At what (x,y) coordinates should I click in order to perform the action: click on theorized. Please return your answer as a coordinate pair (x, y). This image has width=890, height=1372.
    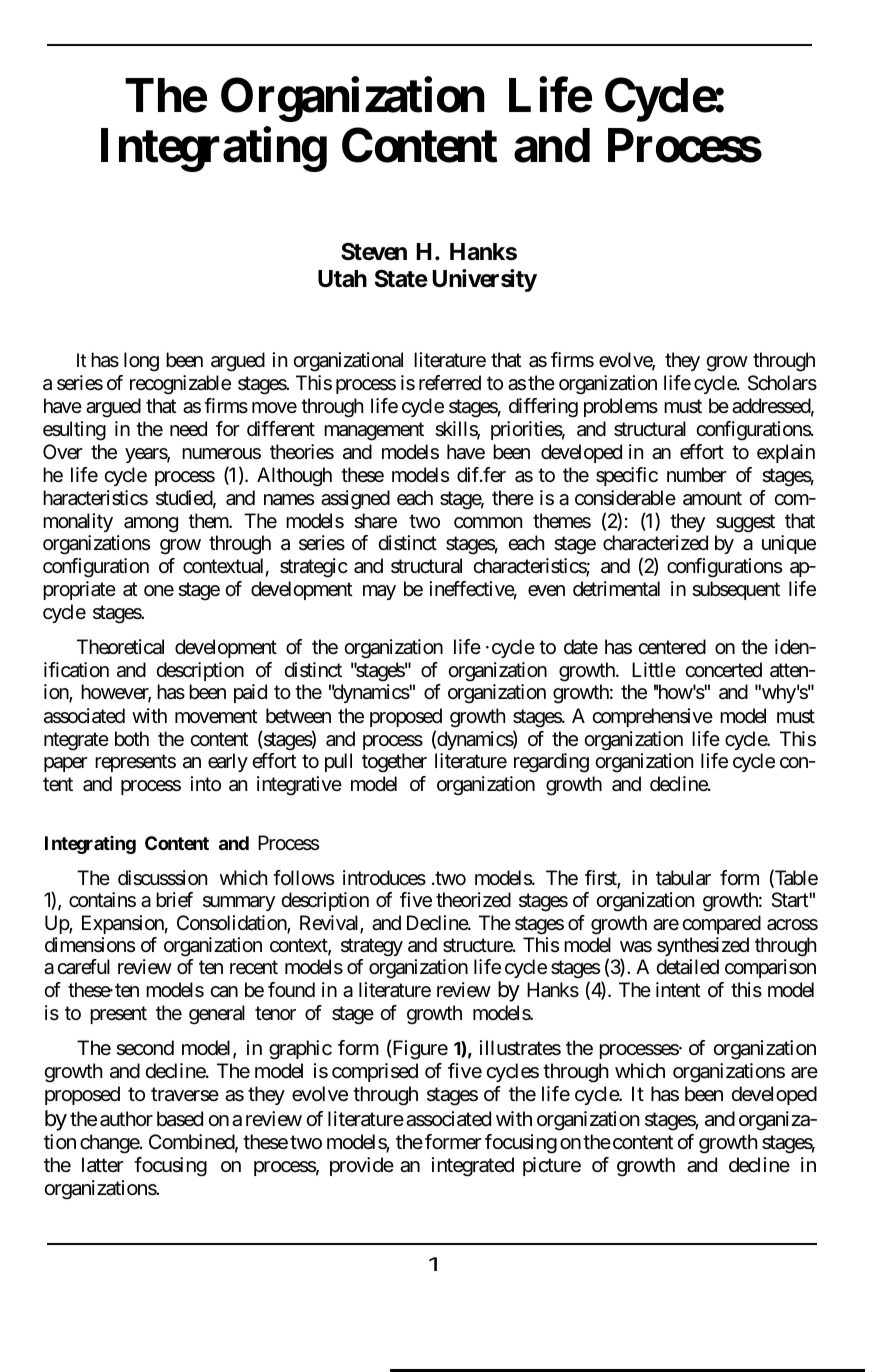
    Looking at the image, I should click on (473, 900).
